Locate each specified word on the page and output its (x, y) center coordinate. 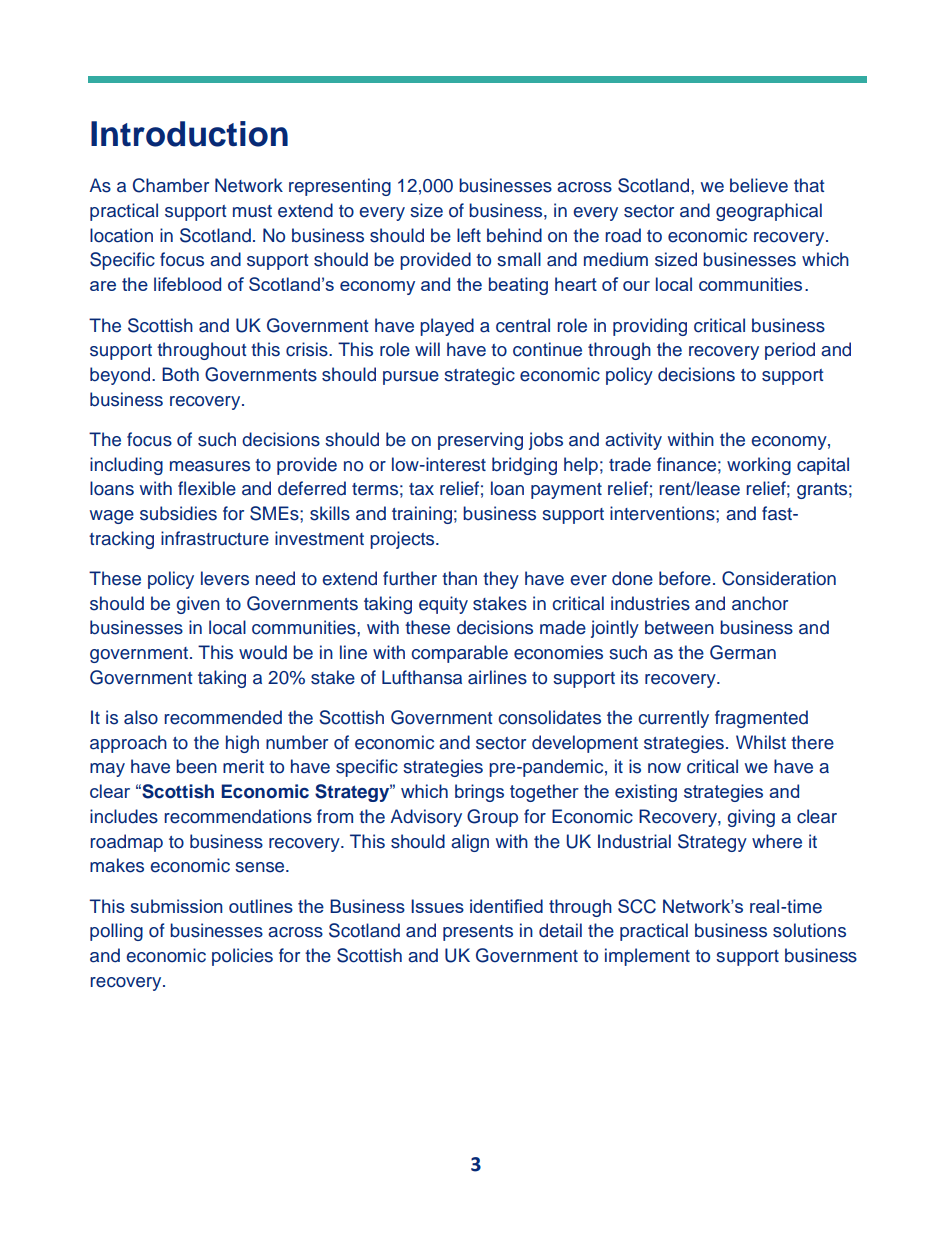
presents (478, 933)
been (196, 766)
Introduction (189, 134)
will (427, 349)
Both (180, 374)
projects (403, 540)
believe (759, 185)
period (790, 351)
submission (176, 906)
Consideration (779, 578)
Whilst (761, 742)
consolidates (549, 717)
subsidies (178, 513)
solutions (809, 930)
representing (340, 187)
